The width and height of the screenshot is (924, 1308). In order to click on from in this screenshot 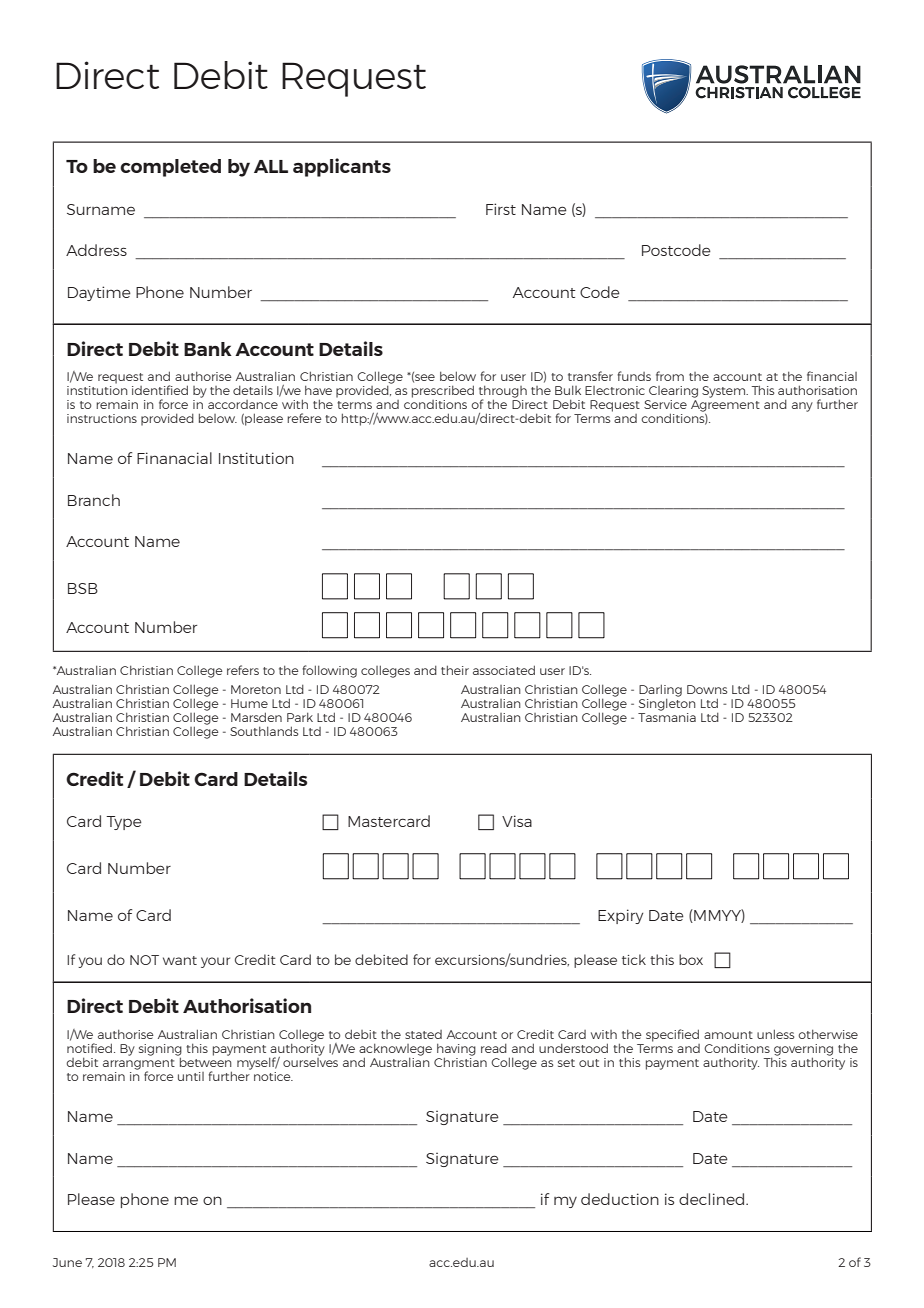, I will do `click(670, 376)`.
